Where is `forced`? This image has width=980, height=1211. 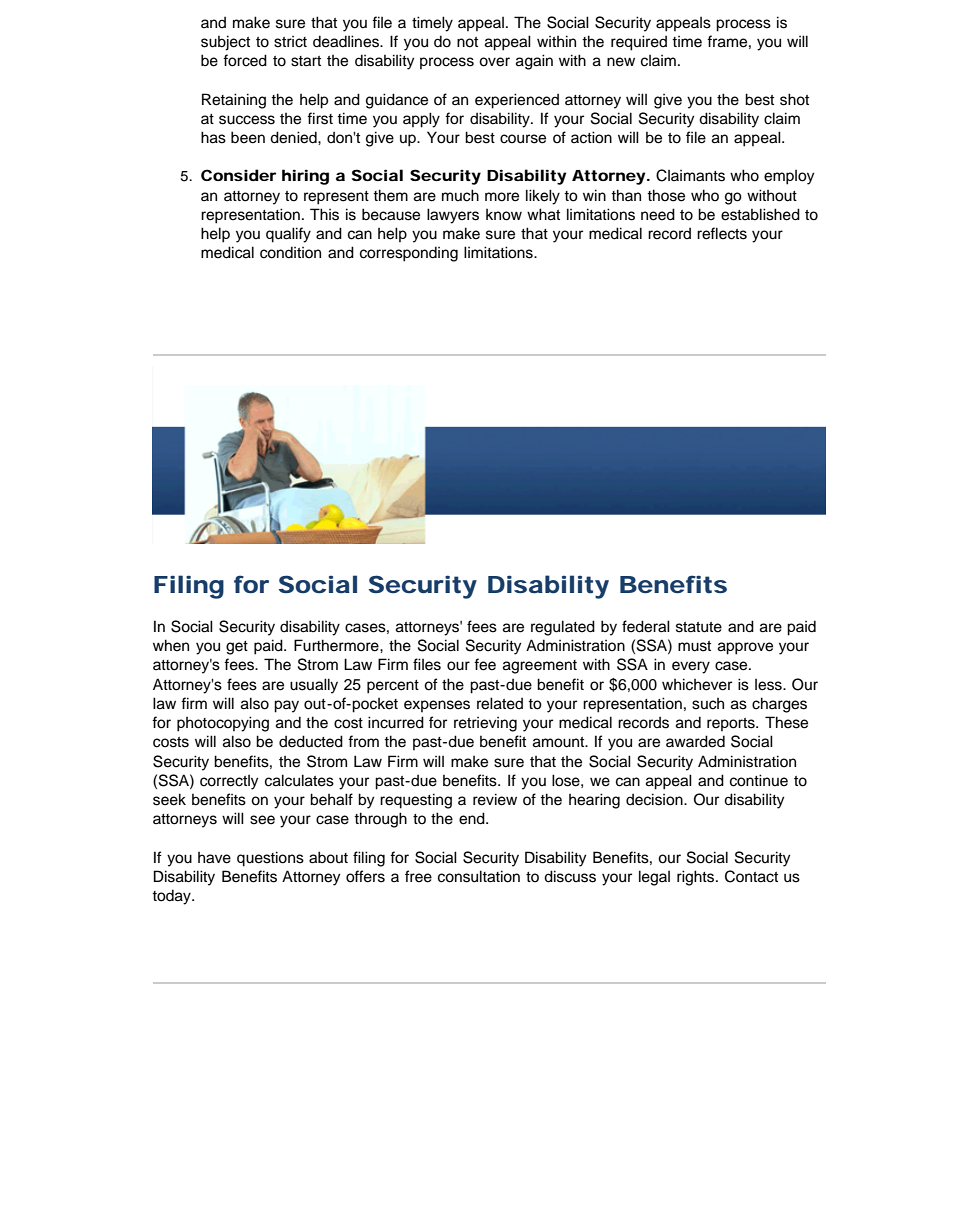
forced is located at coordinates (245, 60).
